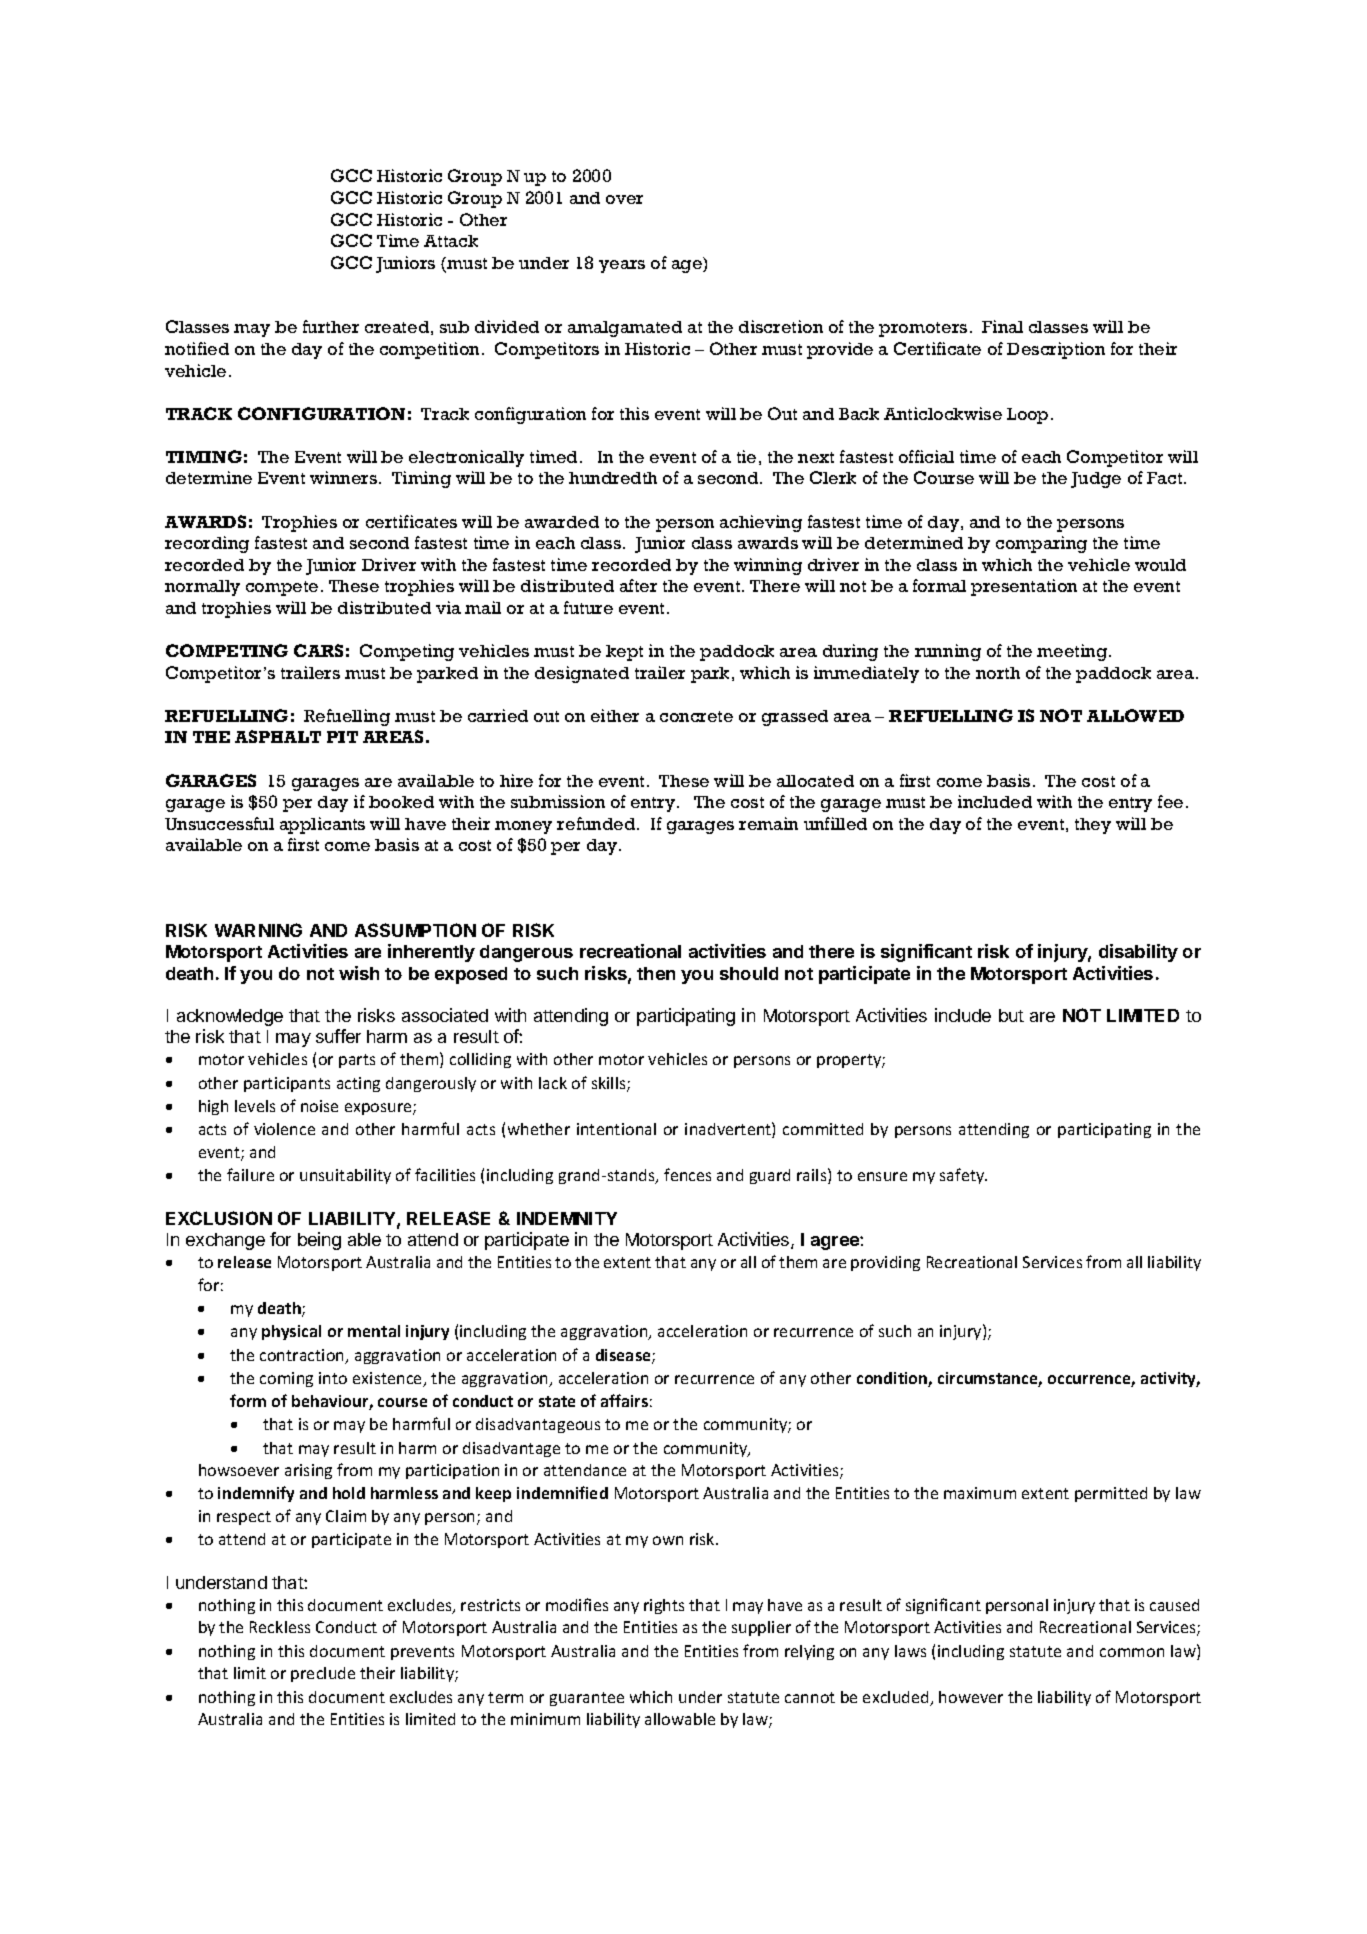 The height and width of the image is (1934, 1367). I want to click on years, so click(622, 266).
